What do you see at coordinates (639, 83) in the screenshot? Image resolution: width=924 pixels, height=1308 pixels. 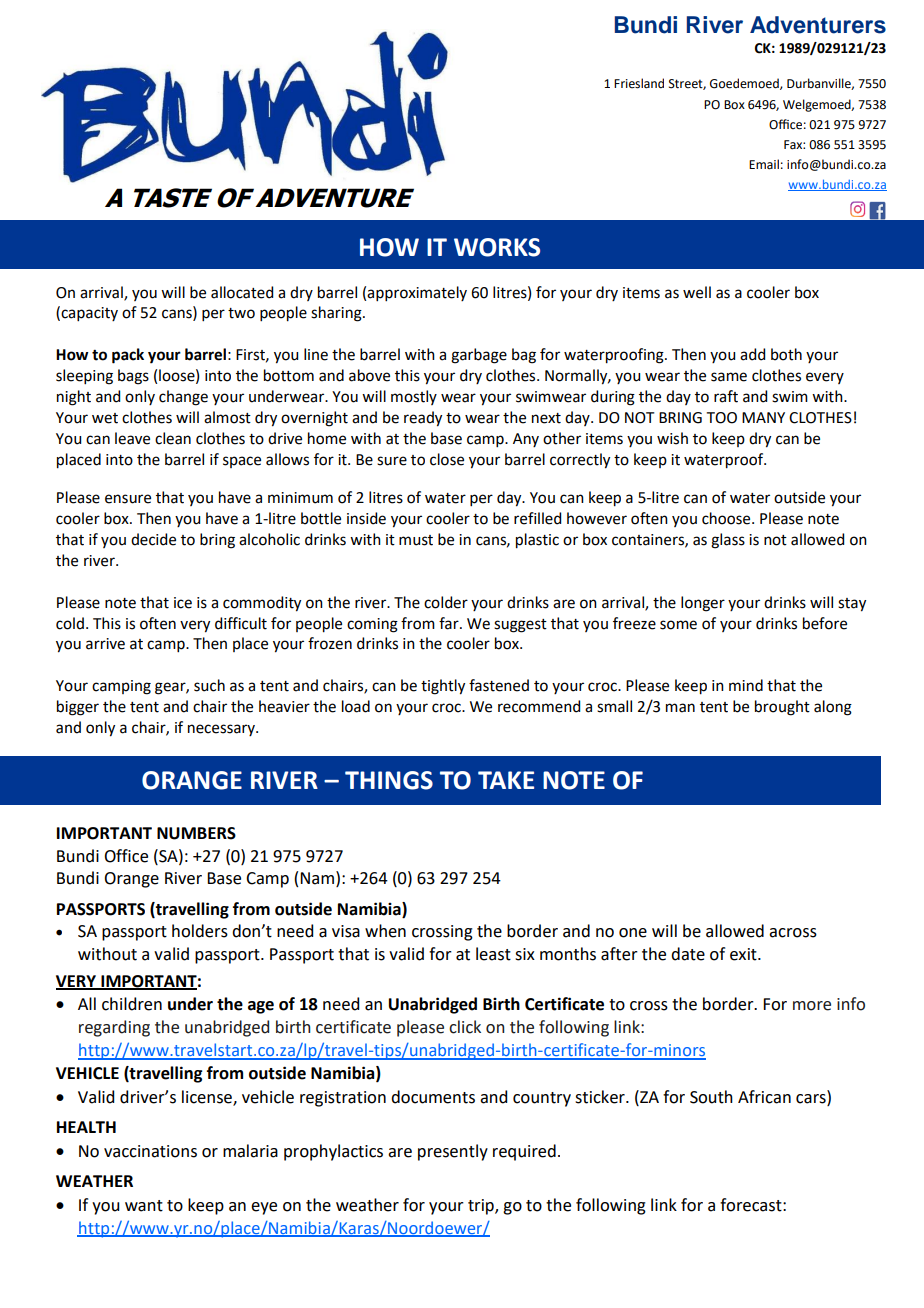 I see `Friesland` at bounding box center [639, 83].
